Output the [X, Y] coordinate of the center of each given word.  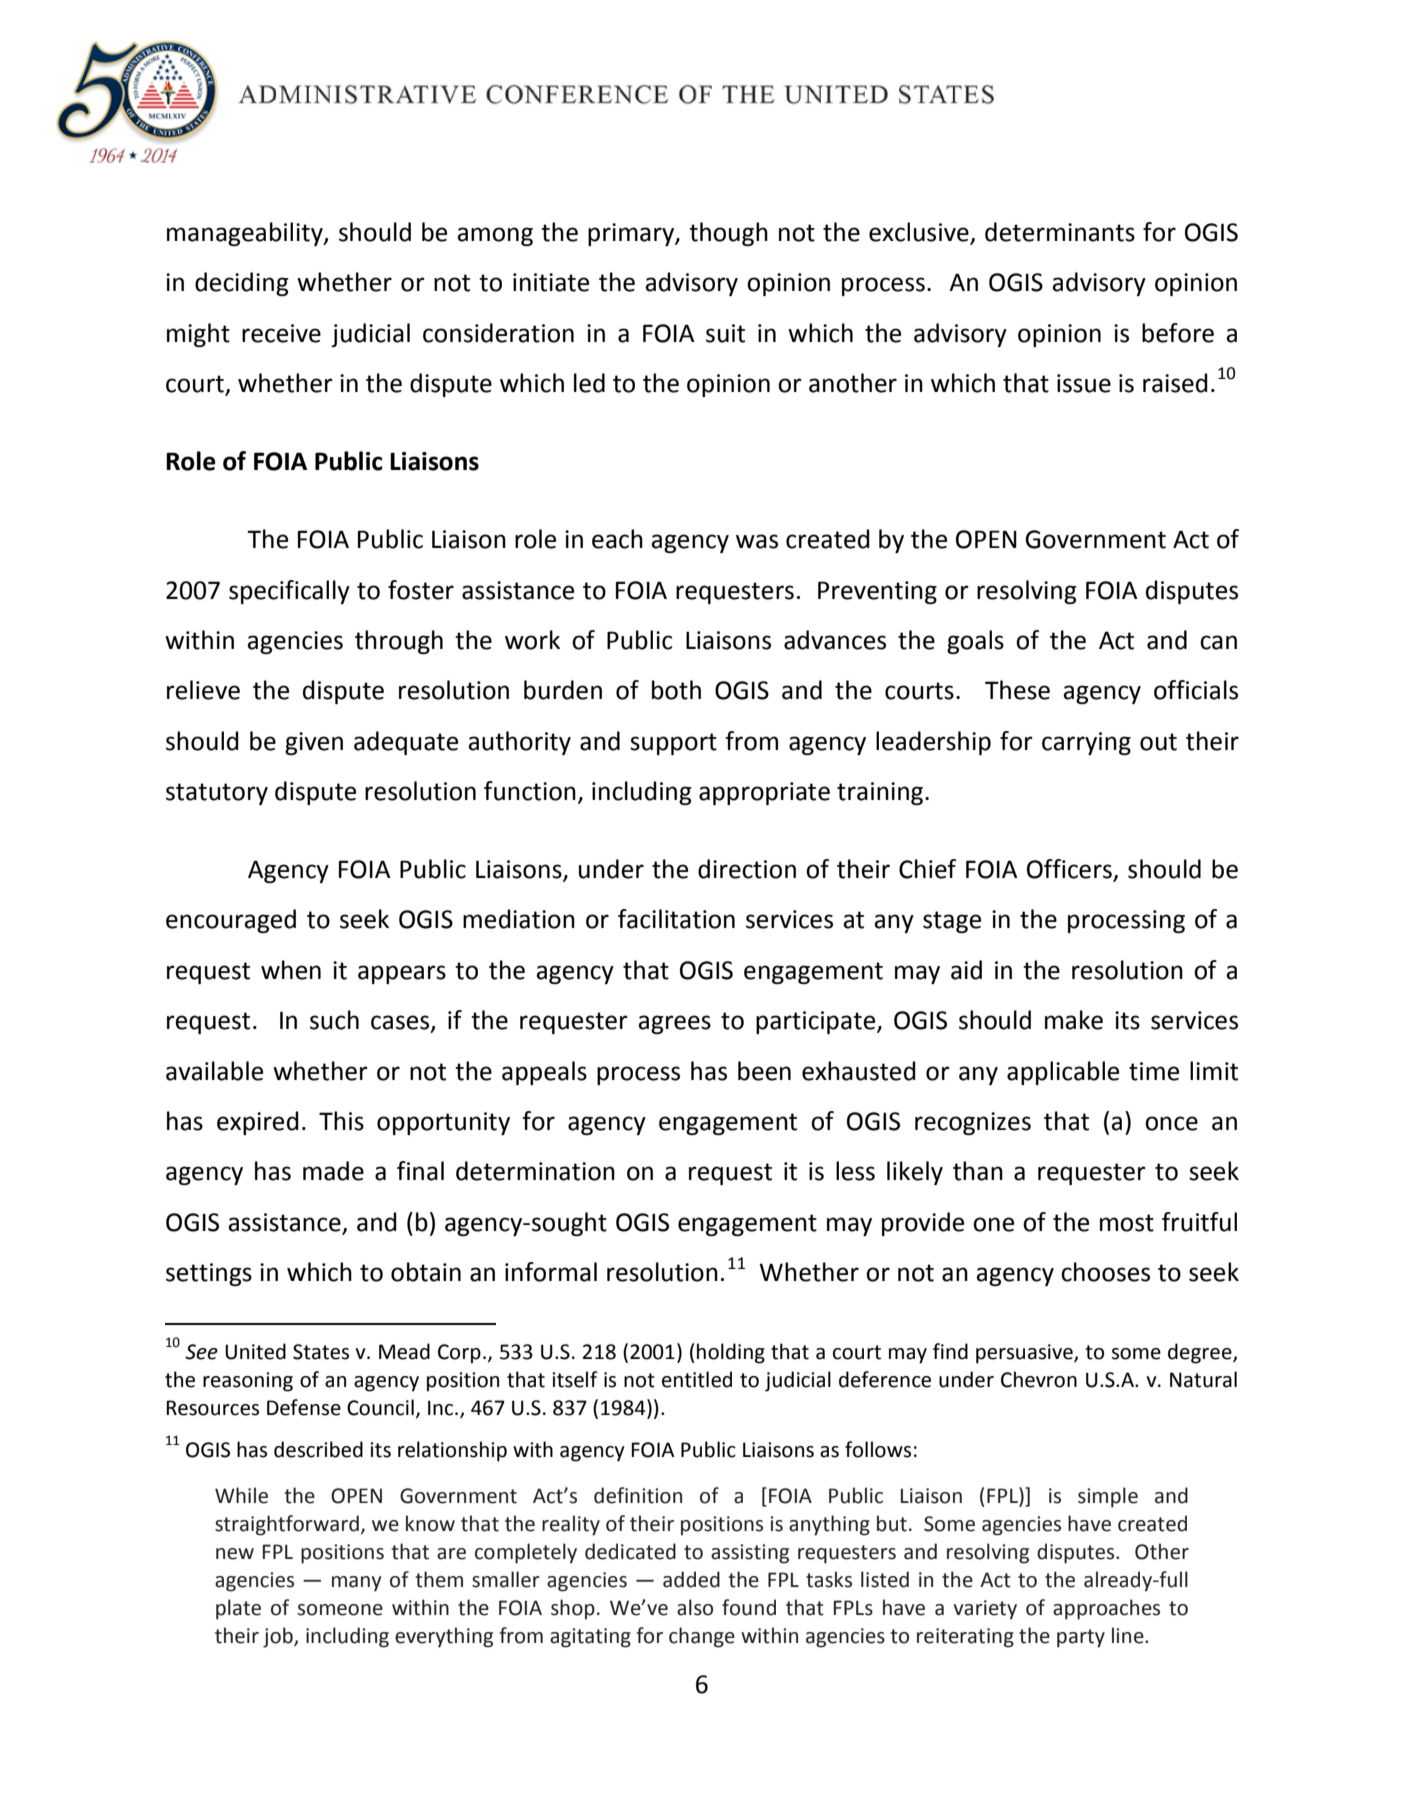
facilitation [676, 919]
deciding [242, 284]
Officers [1070, 870]
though [728, 234]
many [356, 1584]
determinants [1060, 232]
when [291, 970]
